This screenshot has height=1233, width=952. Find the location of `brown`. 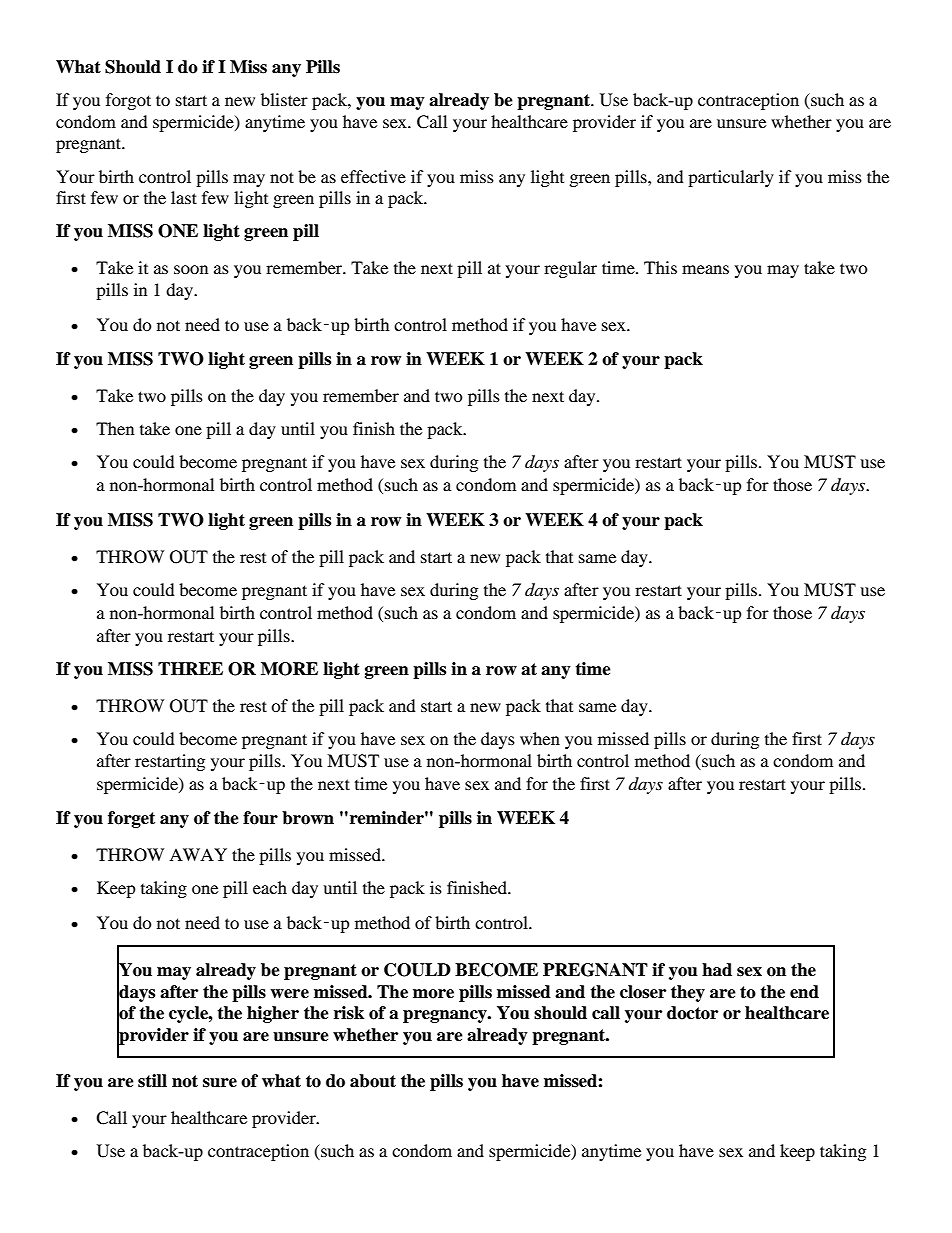

brown is located at coordinates (308, 818).
